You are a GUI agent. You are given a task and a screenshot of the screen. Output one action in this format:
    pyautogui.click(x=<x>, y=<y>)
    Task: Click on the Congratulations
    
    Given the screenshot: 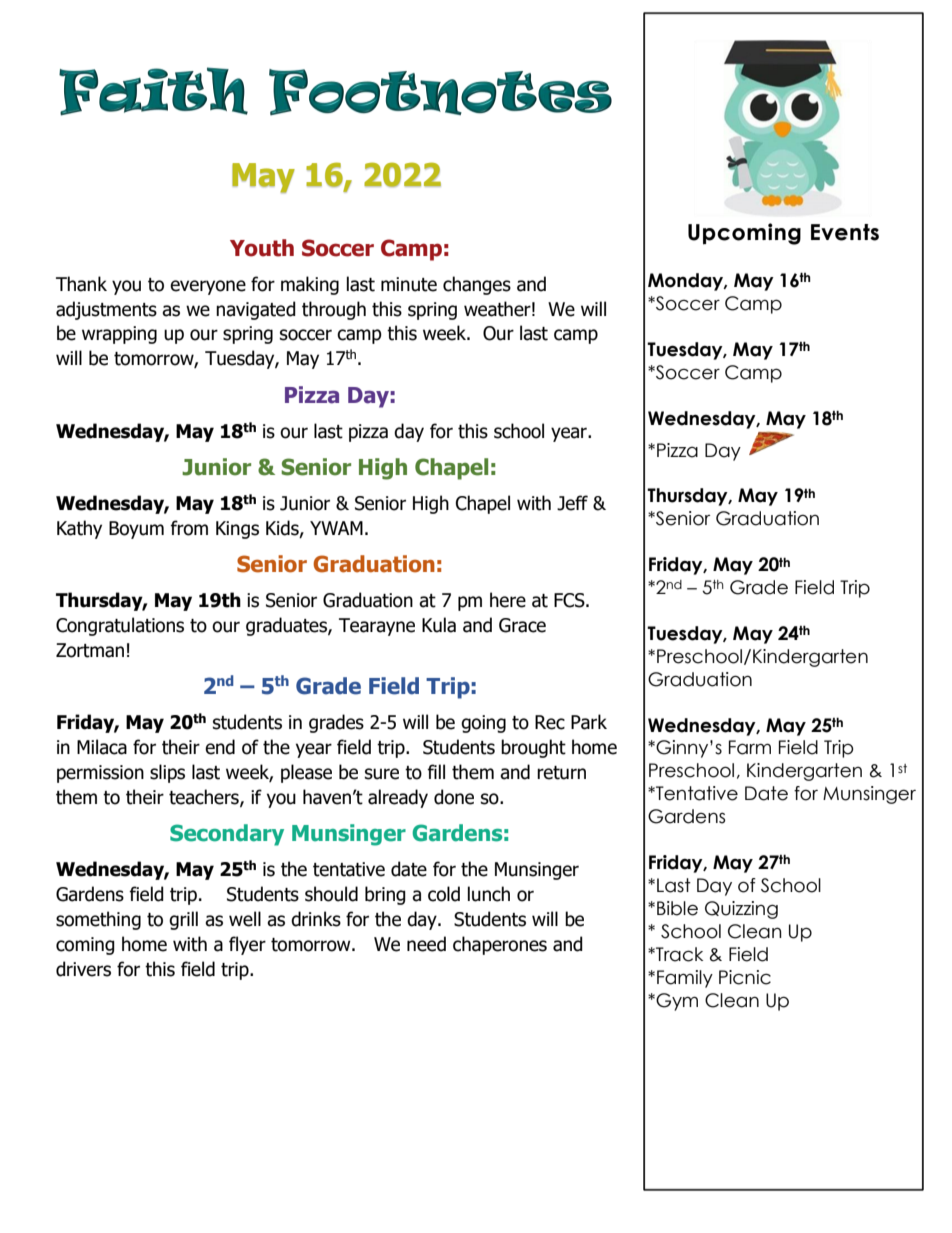 What is the action you would take?
    pyautogui.click(x=120, y=626)
